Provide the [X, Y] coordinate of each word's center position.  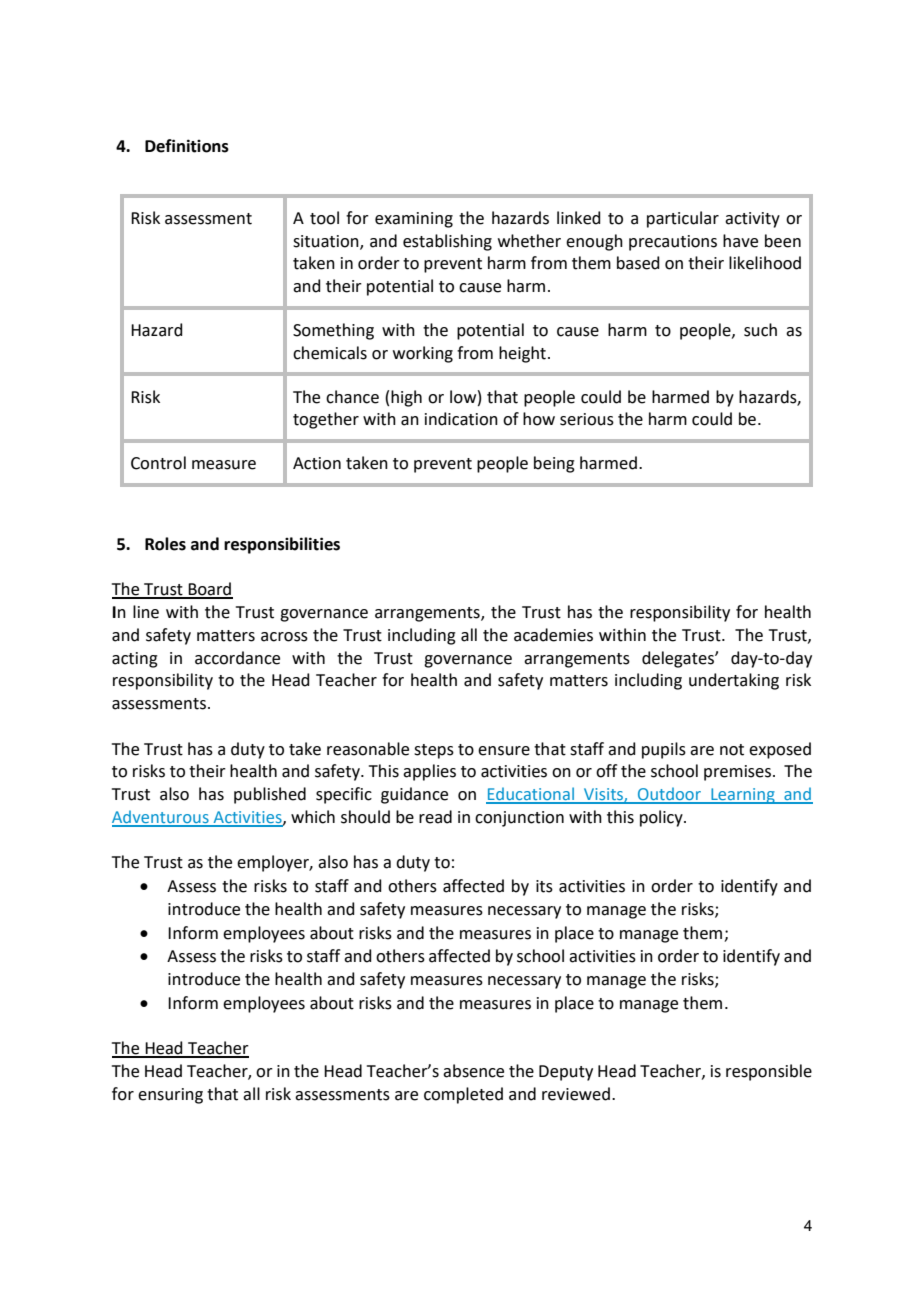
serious [587, 419]
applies [429, 772]
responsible [769, 1072]
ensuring [170, 1096]
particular [683, 219]
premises [739, 773]
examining [414, 220]
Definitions [187, 146]
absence [473, 1071]
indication [461, 419]
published [270, 795]
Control [158, 463]
